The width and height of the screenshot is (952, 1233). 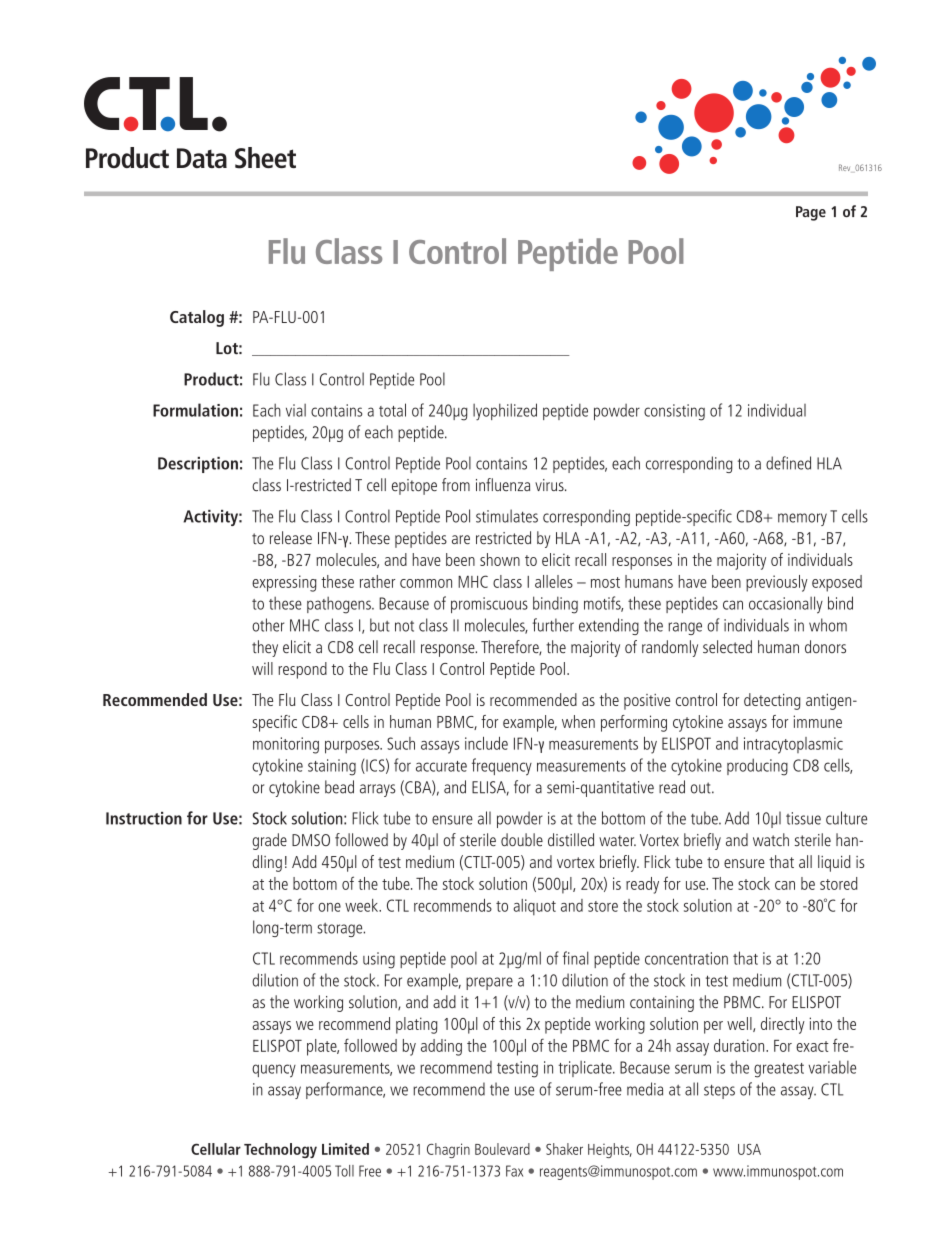 I want to click on double, so click(x=522, y=839).
